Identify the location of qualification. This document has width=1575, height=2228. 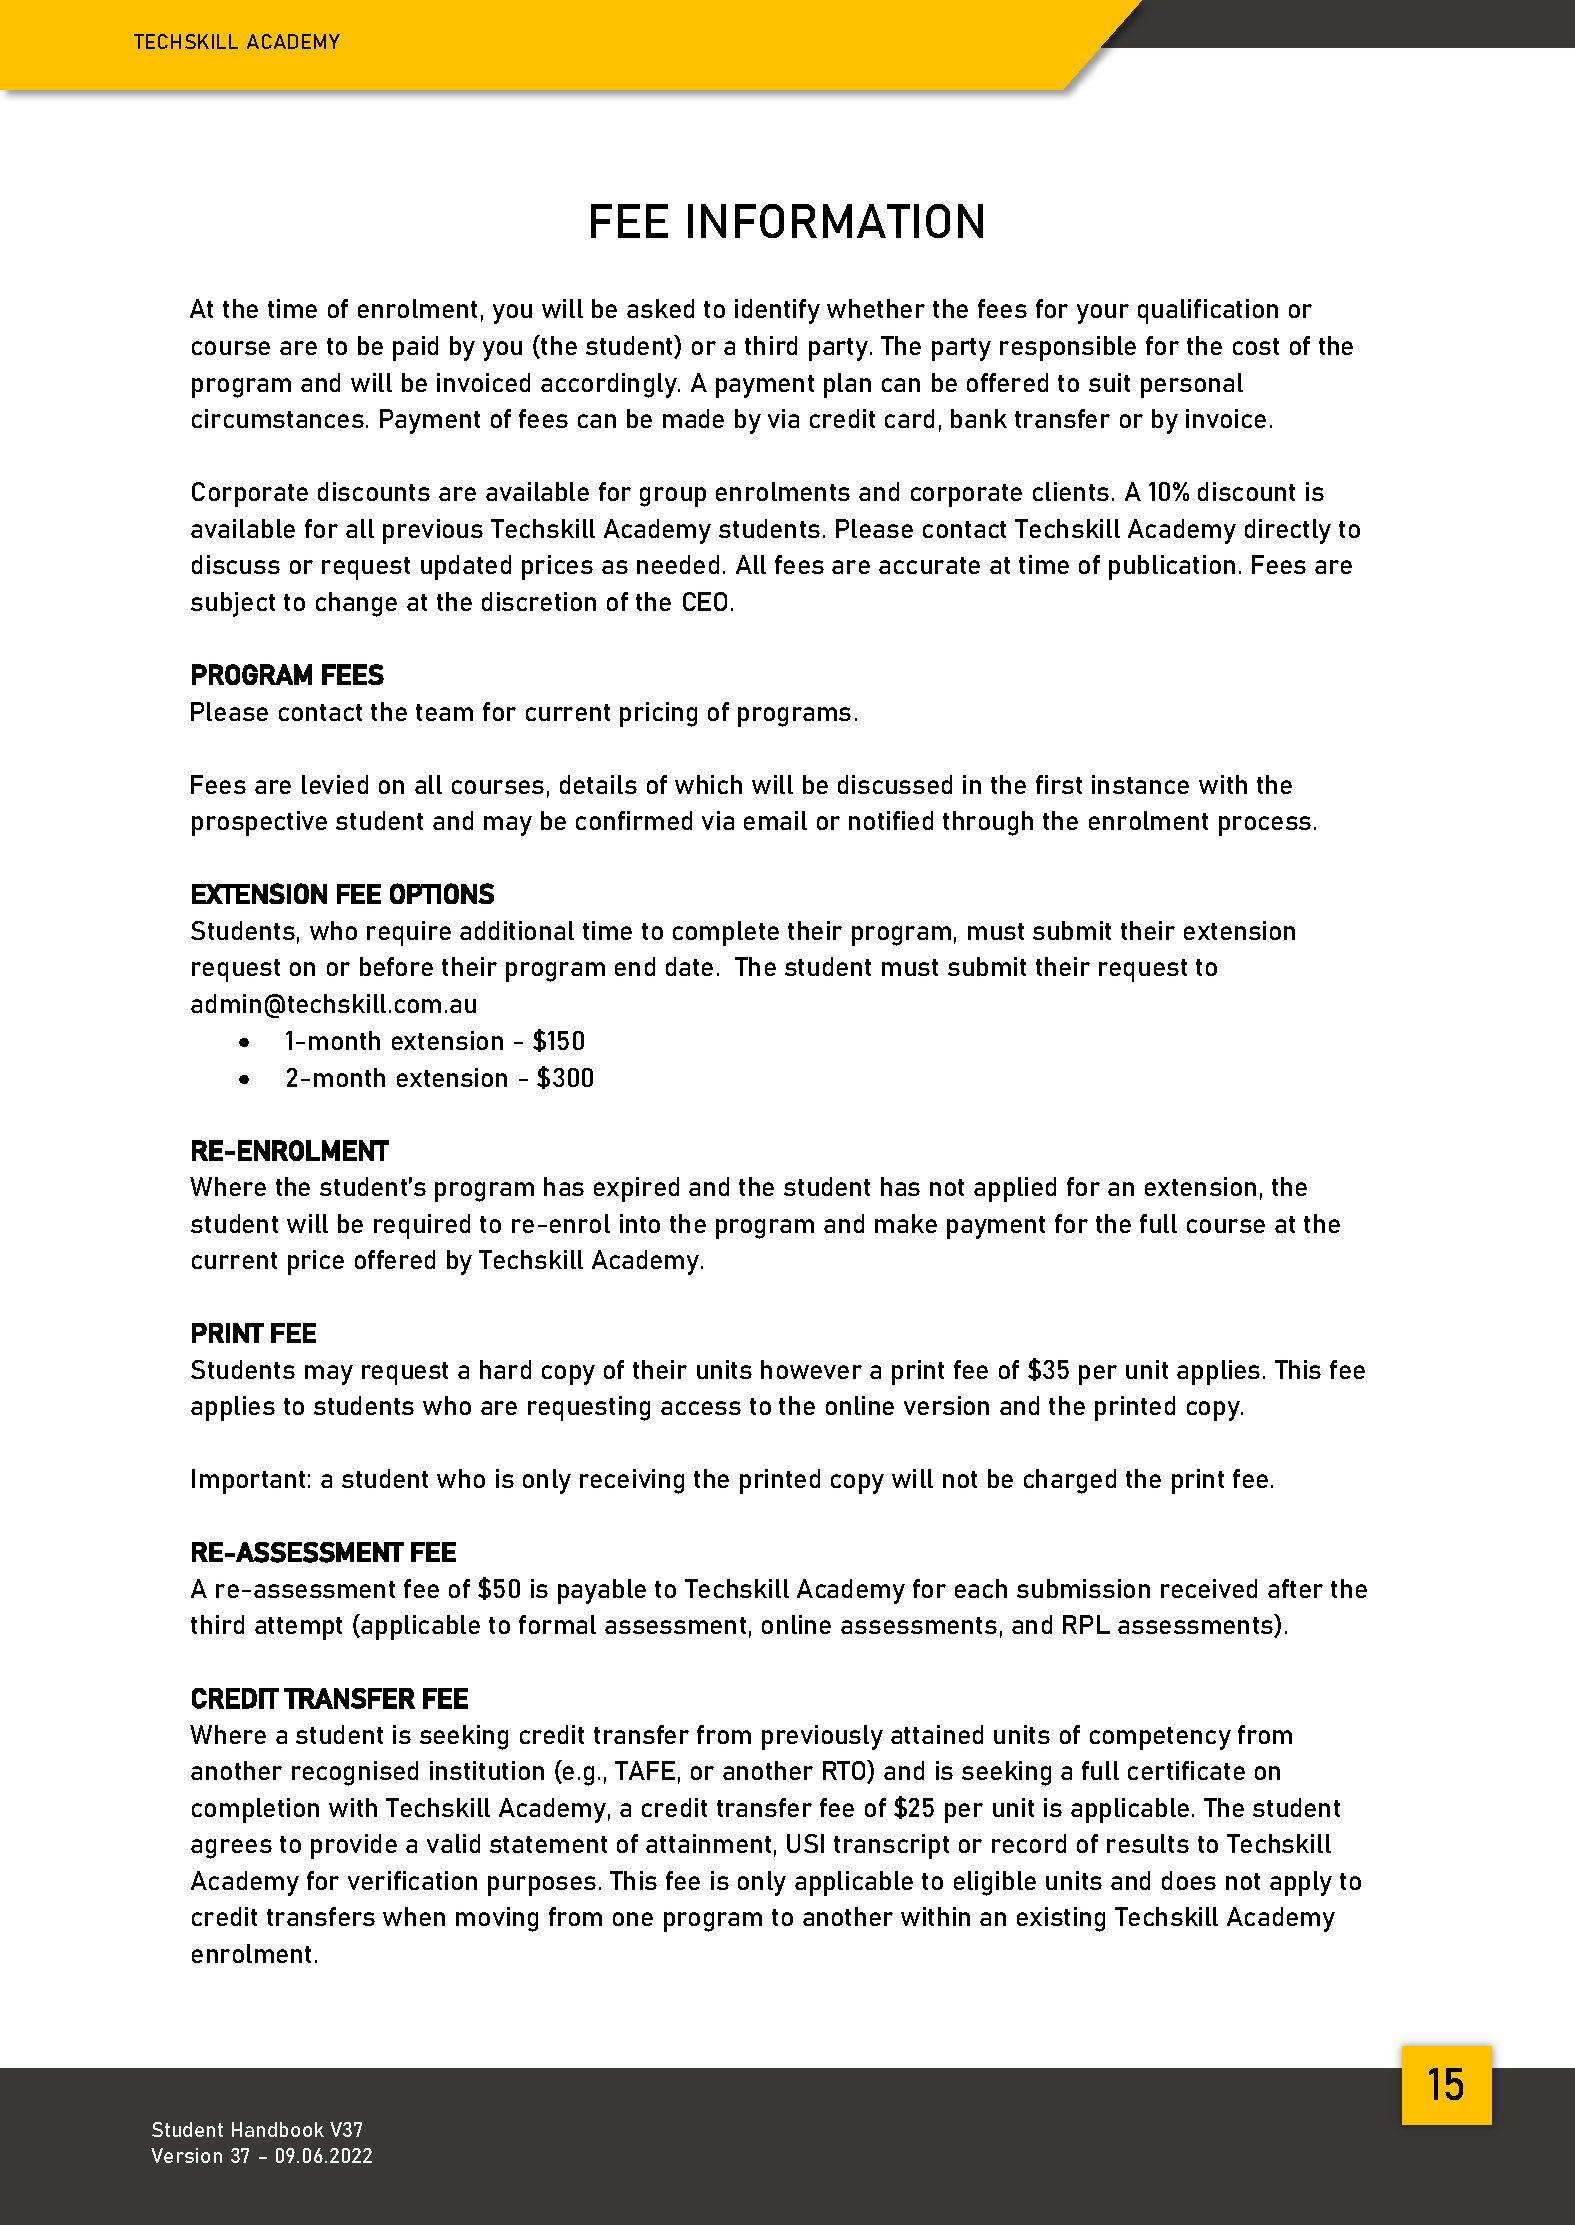
(1208, 311).
